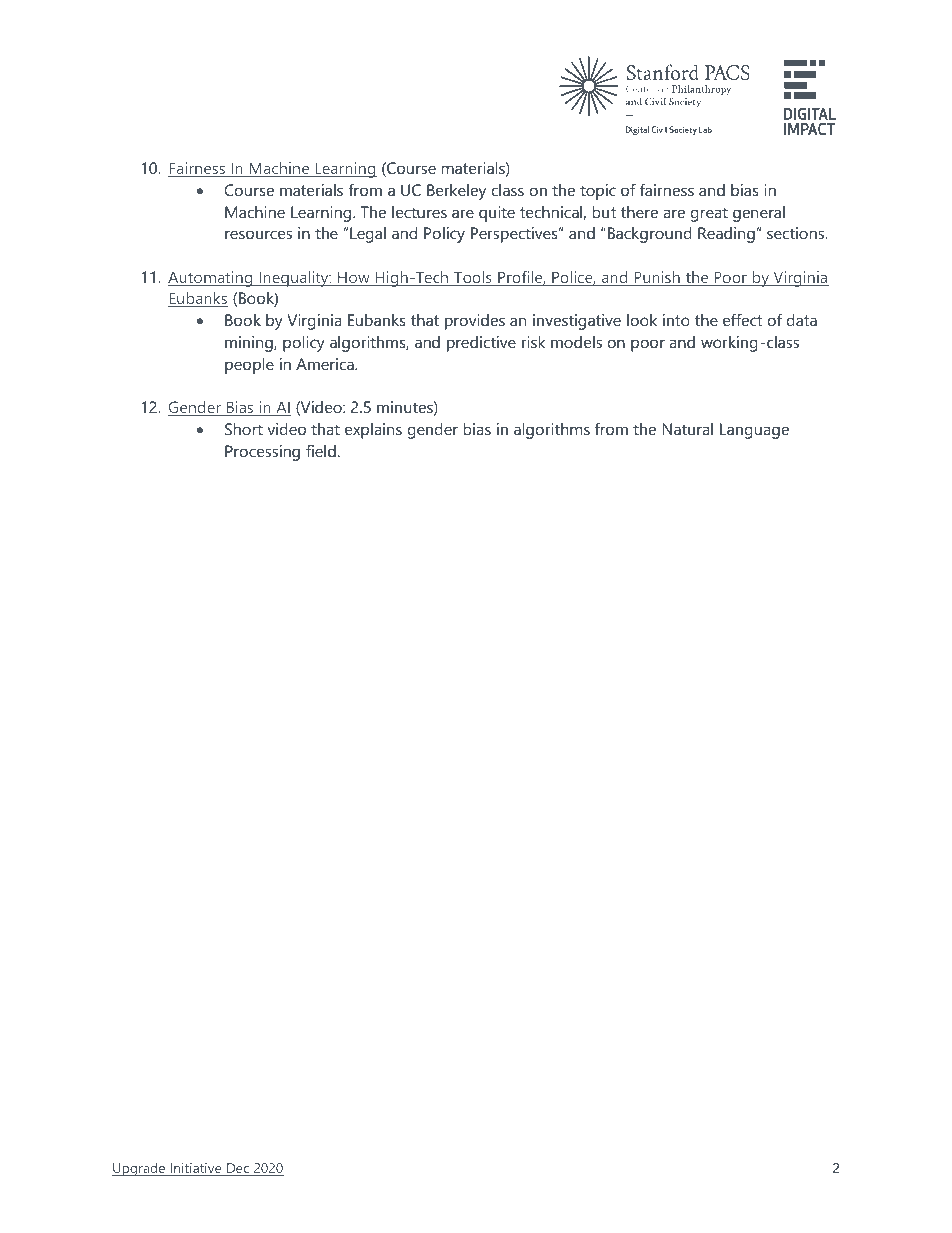 This screenshot has width=952, height=1233. What do you see at coordinates (754, 431) in the screenshot?
I see `Language` at bounding box center [754, 431].
